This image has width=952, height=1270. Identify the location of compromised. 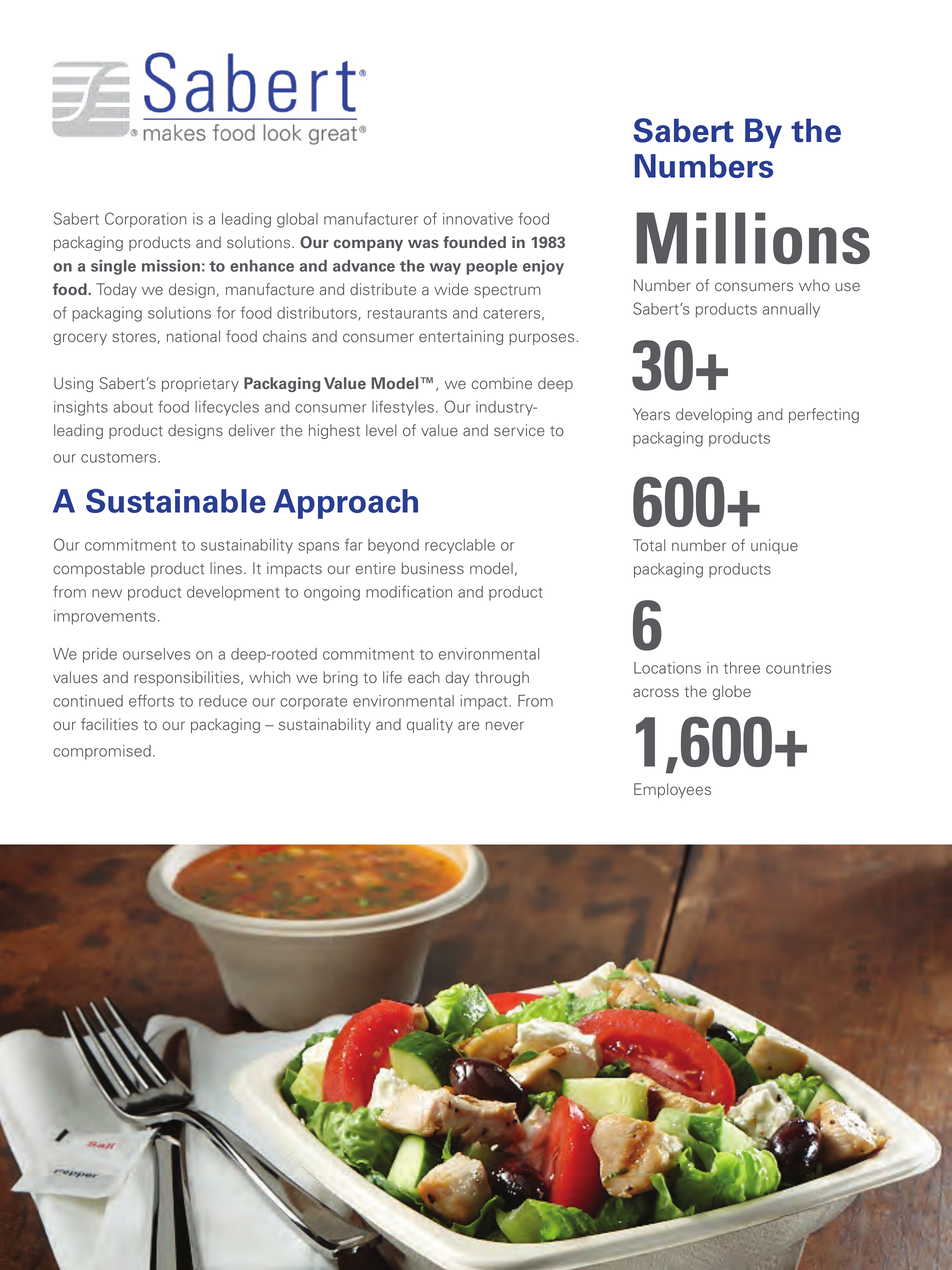
(102, 752).
